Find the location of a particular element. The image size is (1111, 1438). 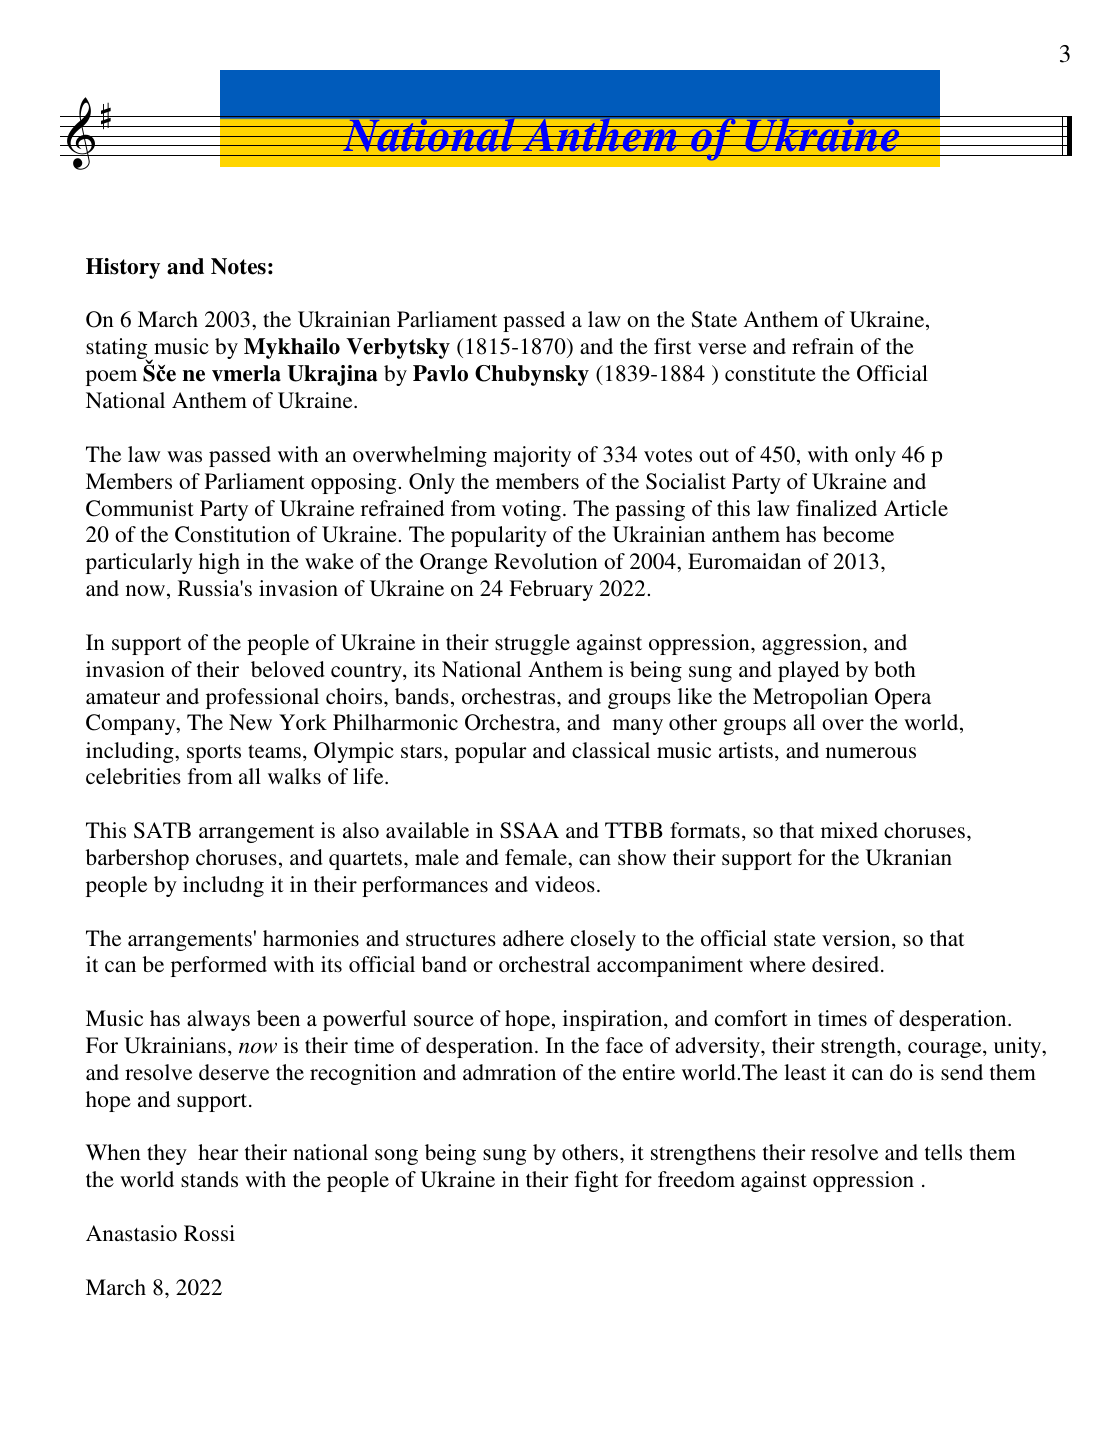

tells is located at coordinates (943, 1152).
